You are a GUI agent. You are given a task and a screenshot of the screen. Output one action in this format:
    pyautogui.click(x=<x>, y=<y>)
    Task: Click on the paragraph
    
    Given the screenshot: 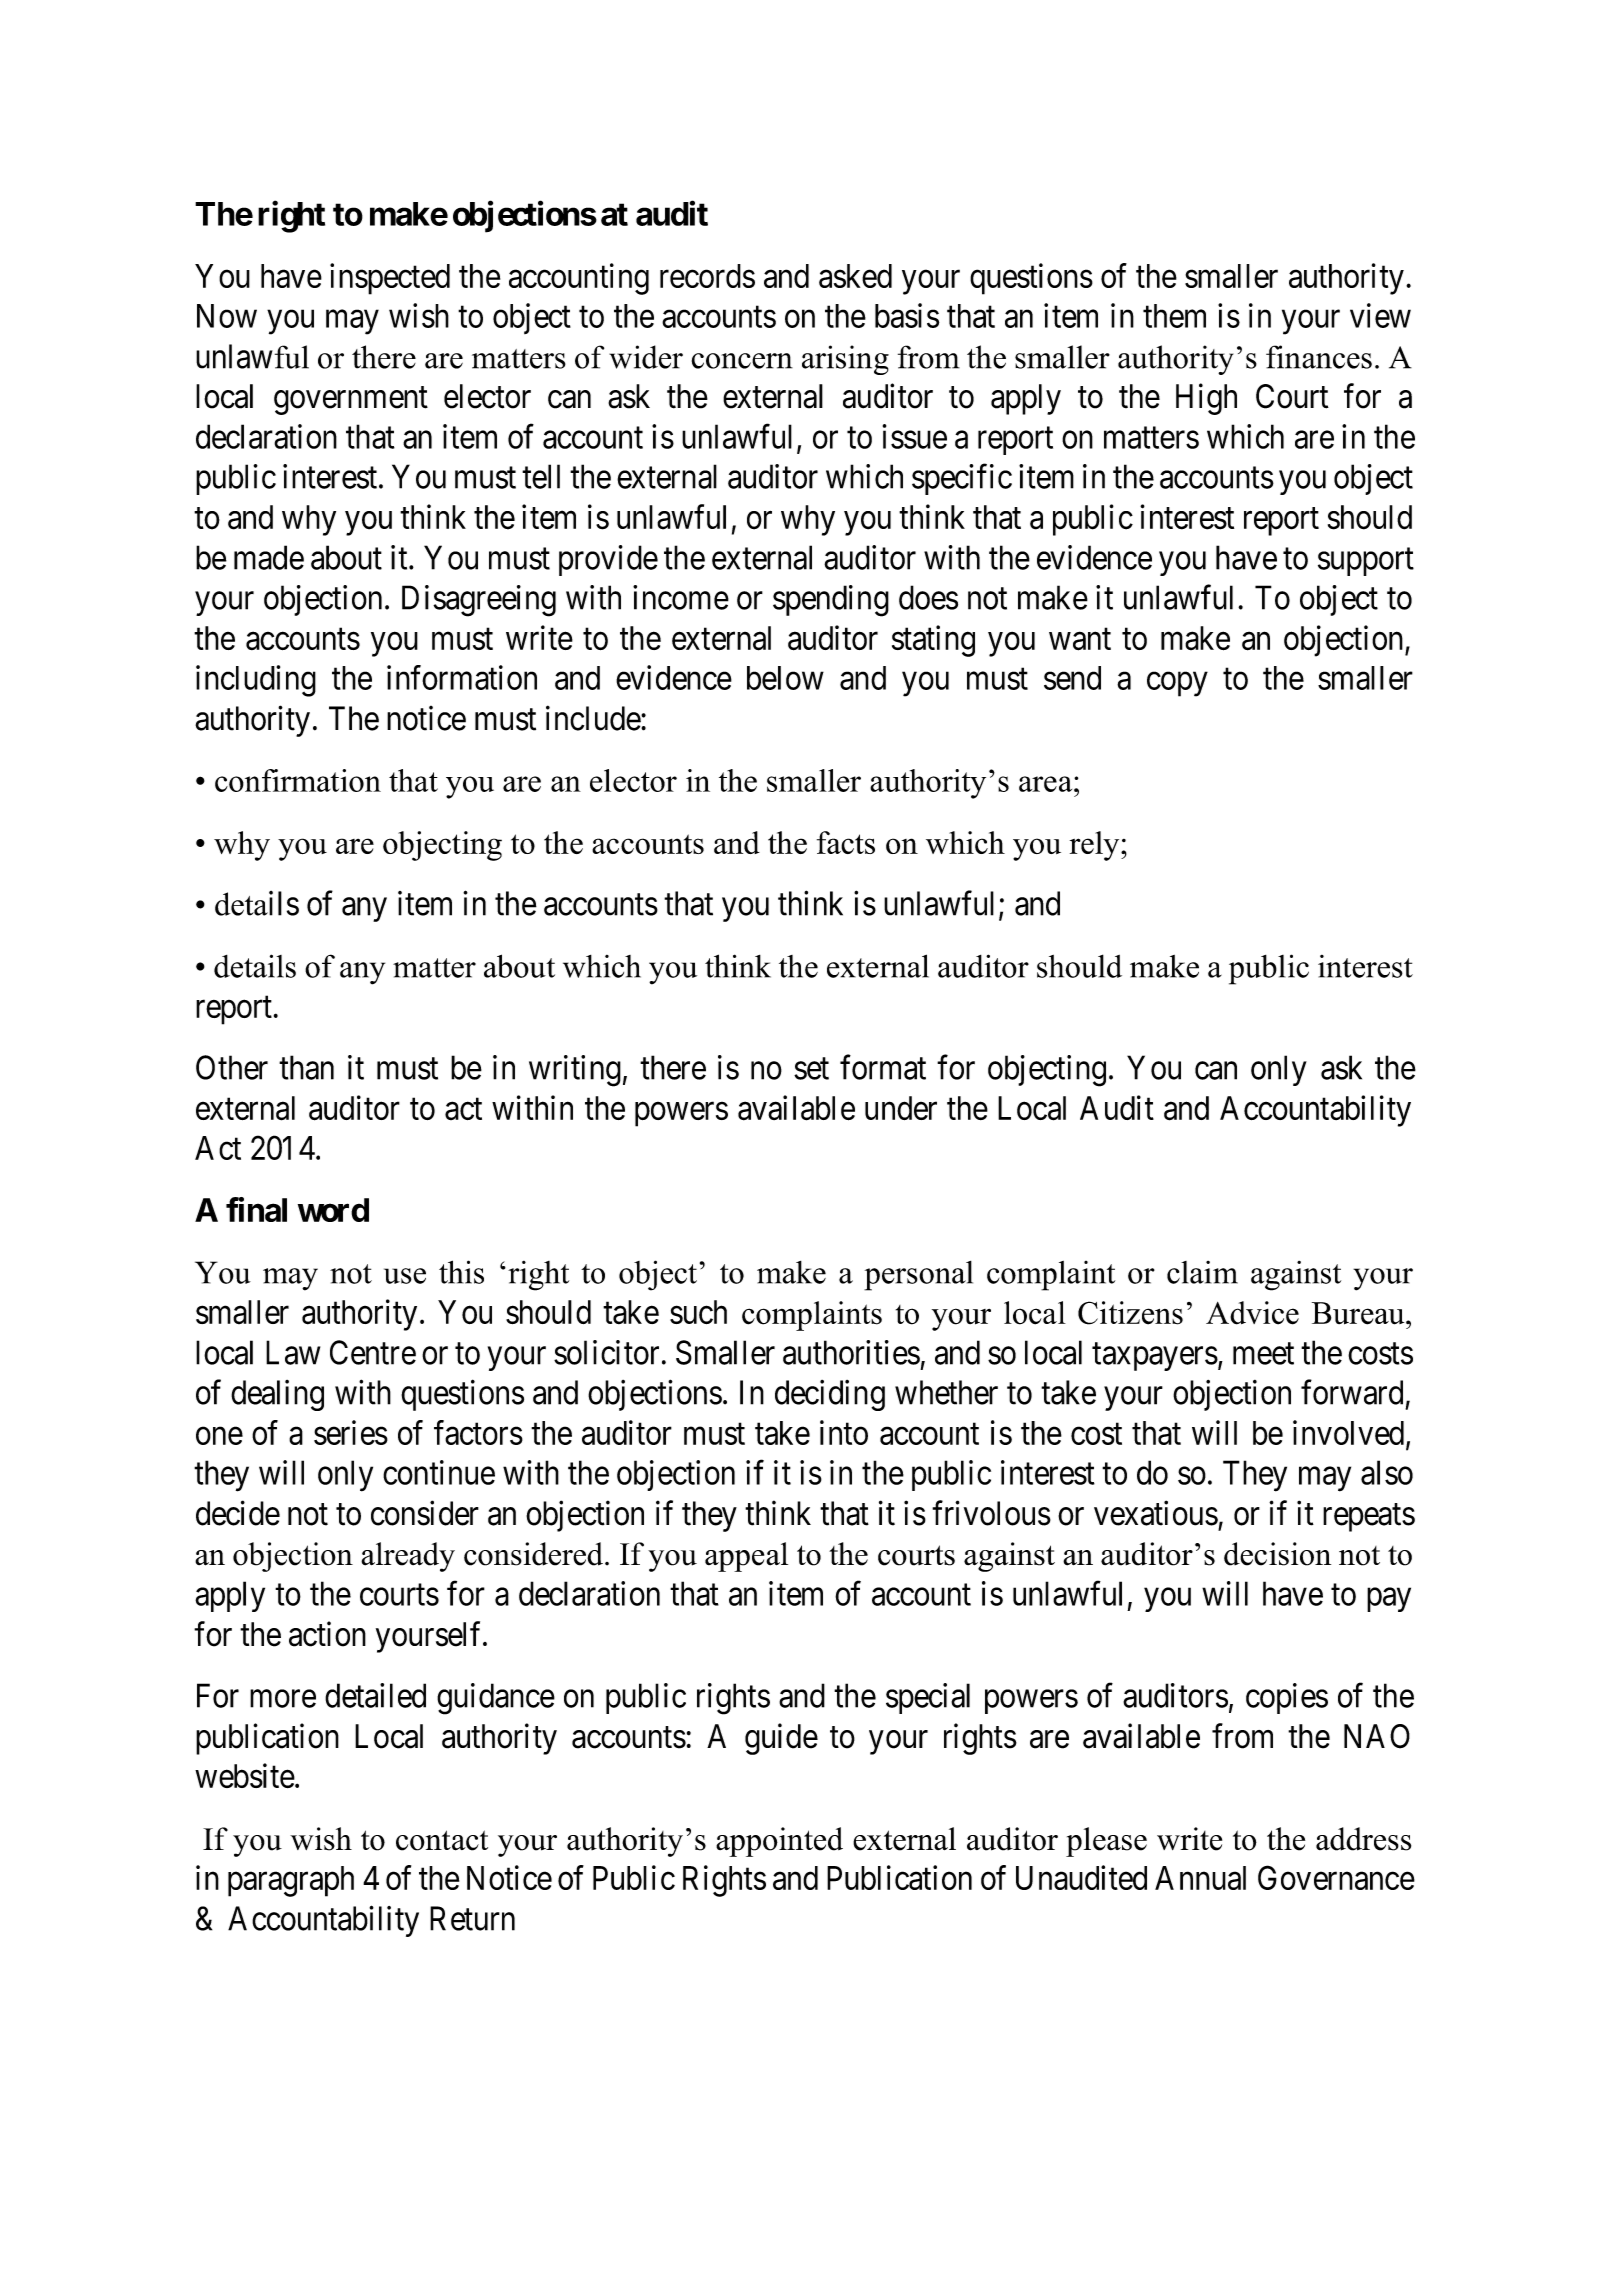 What is the action you would take?
    pyautogui.click(x=291, y=1881)
